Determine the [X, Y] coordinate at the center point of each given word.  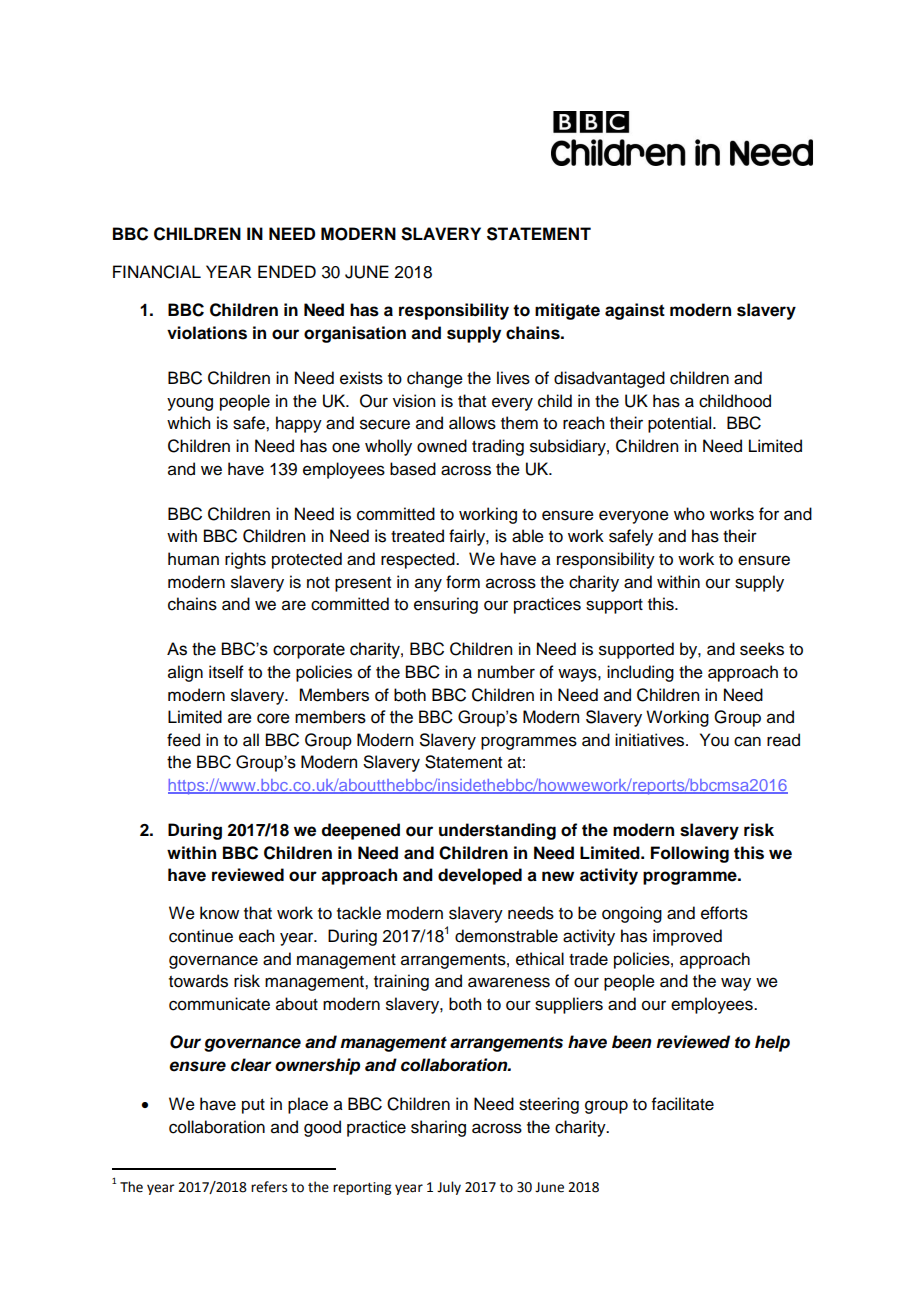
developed [480, 876]
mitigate [567, 311]
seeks [762, 649]
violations [207, 333]
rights [245, 560]
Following [690, 854]
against [635, 311]
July [449, 1188]
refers [269, 1187]
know [219, 913]
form [463, 582]
